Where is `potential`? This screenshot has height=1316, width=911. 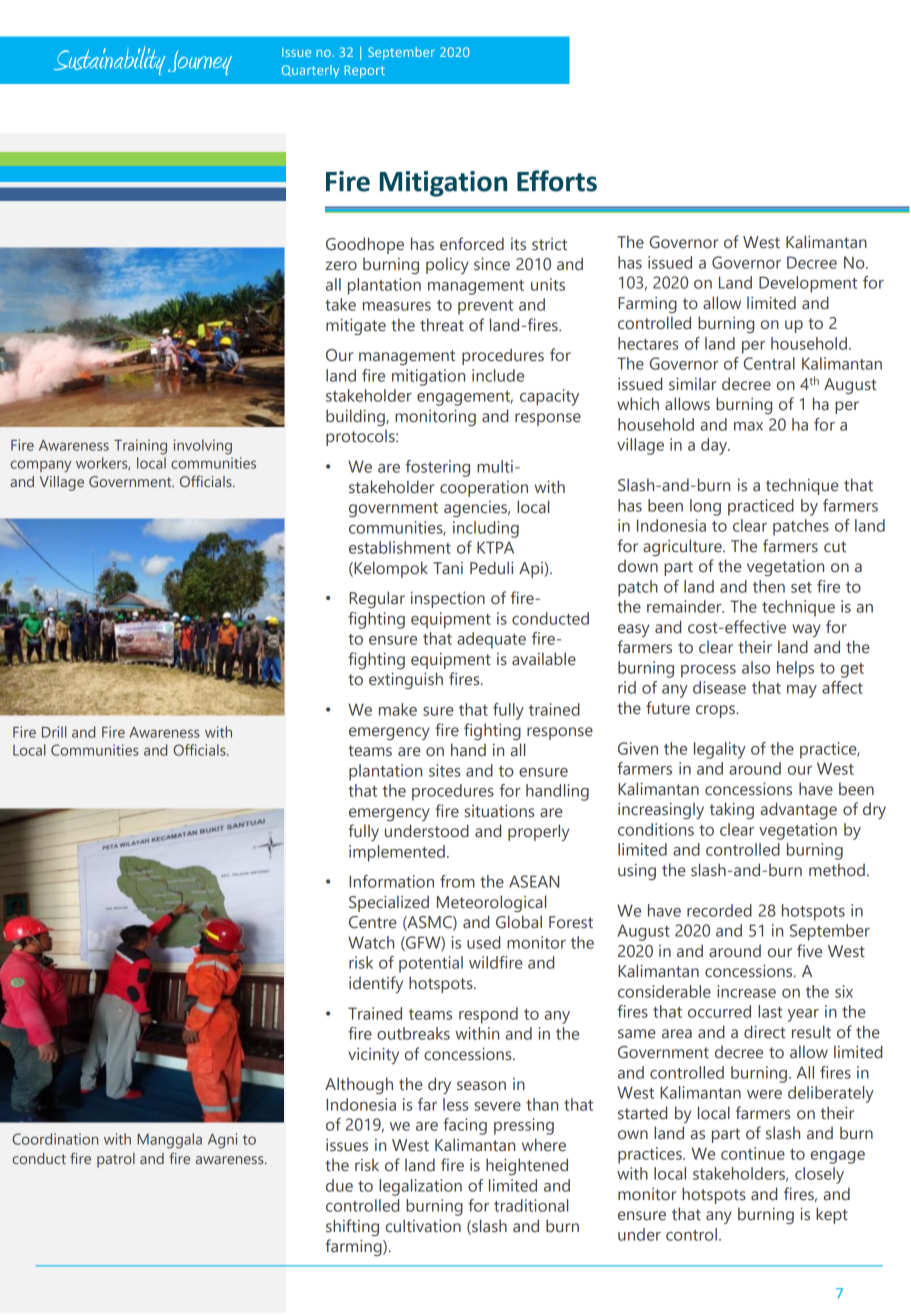
potential is located at coordinates (431, 964).
